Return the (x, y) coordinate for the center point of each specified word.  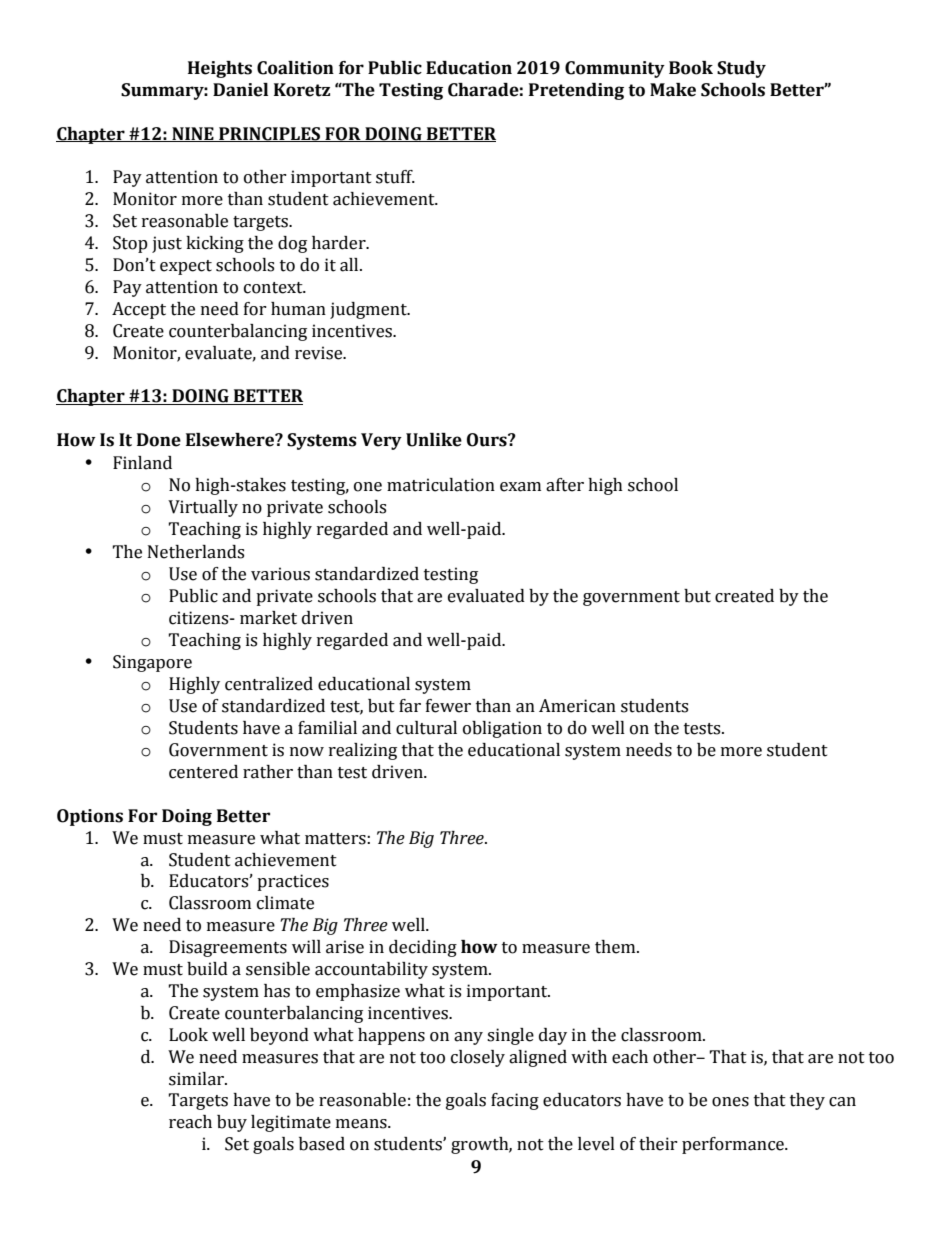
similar (197, 1079)
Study (741, 69)
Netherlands (196, 552)
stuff (395, 177)
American (577, 706)
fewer (448, 706)
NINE (193, 134)
